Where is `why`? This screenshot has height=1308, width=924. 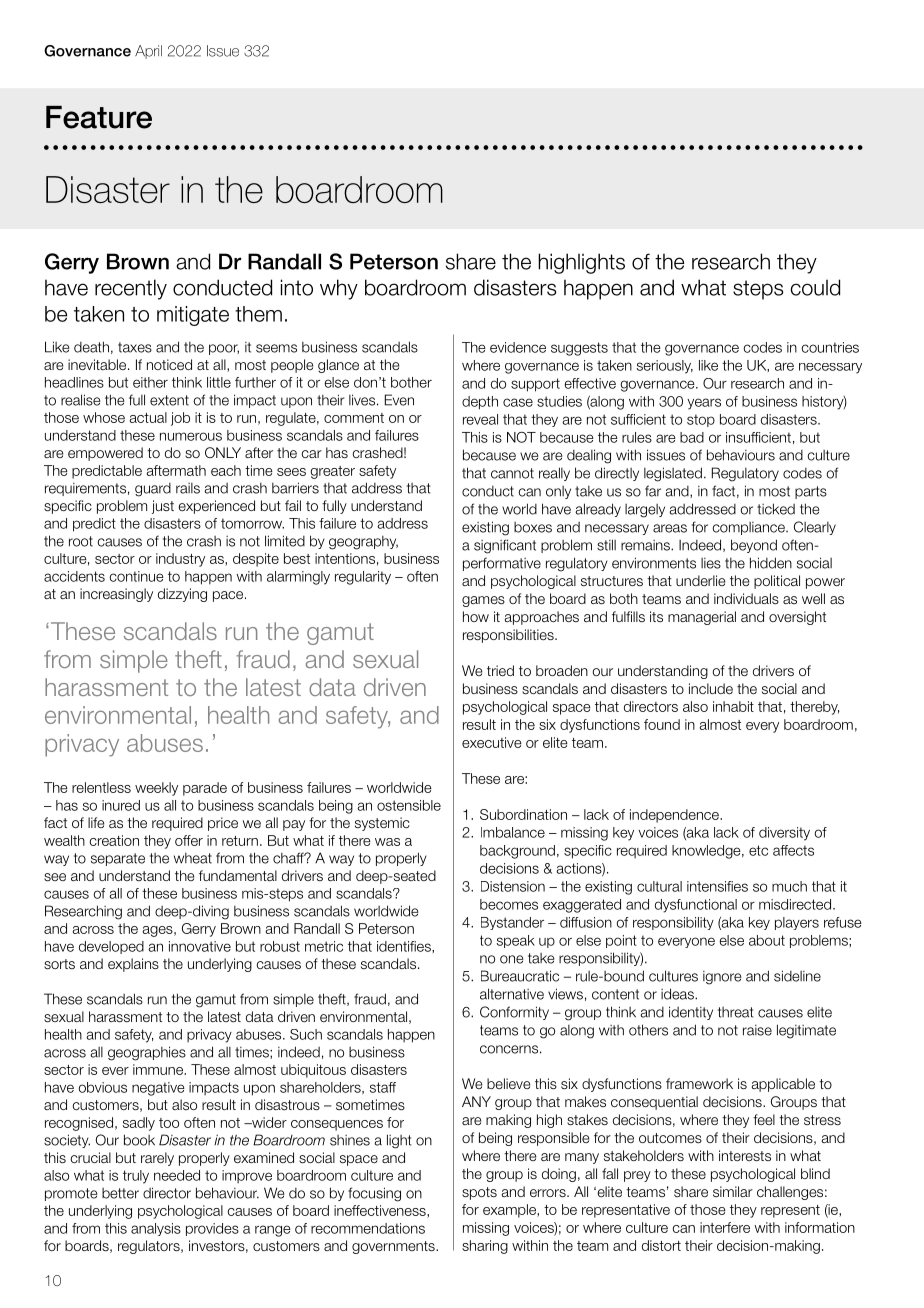 why is located at coordinates (339, 289).
